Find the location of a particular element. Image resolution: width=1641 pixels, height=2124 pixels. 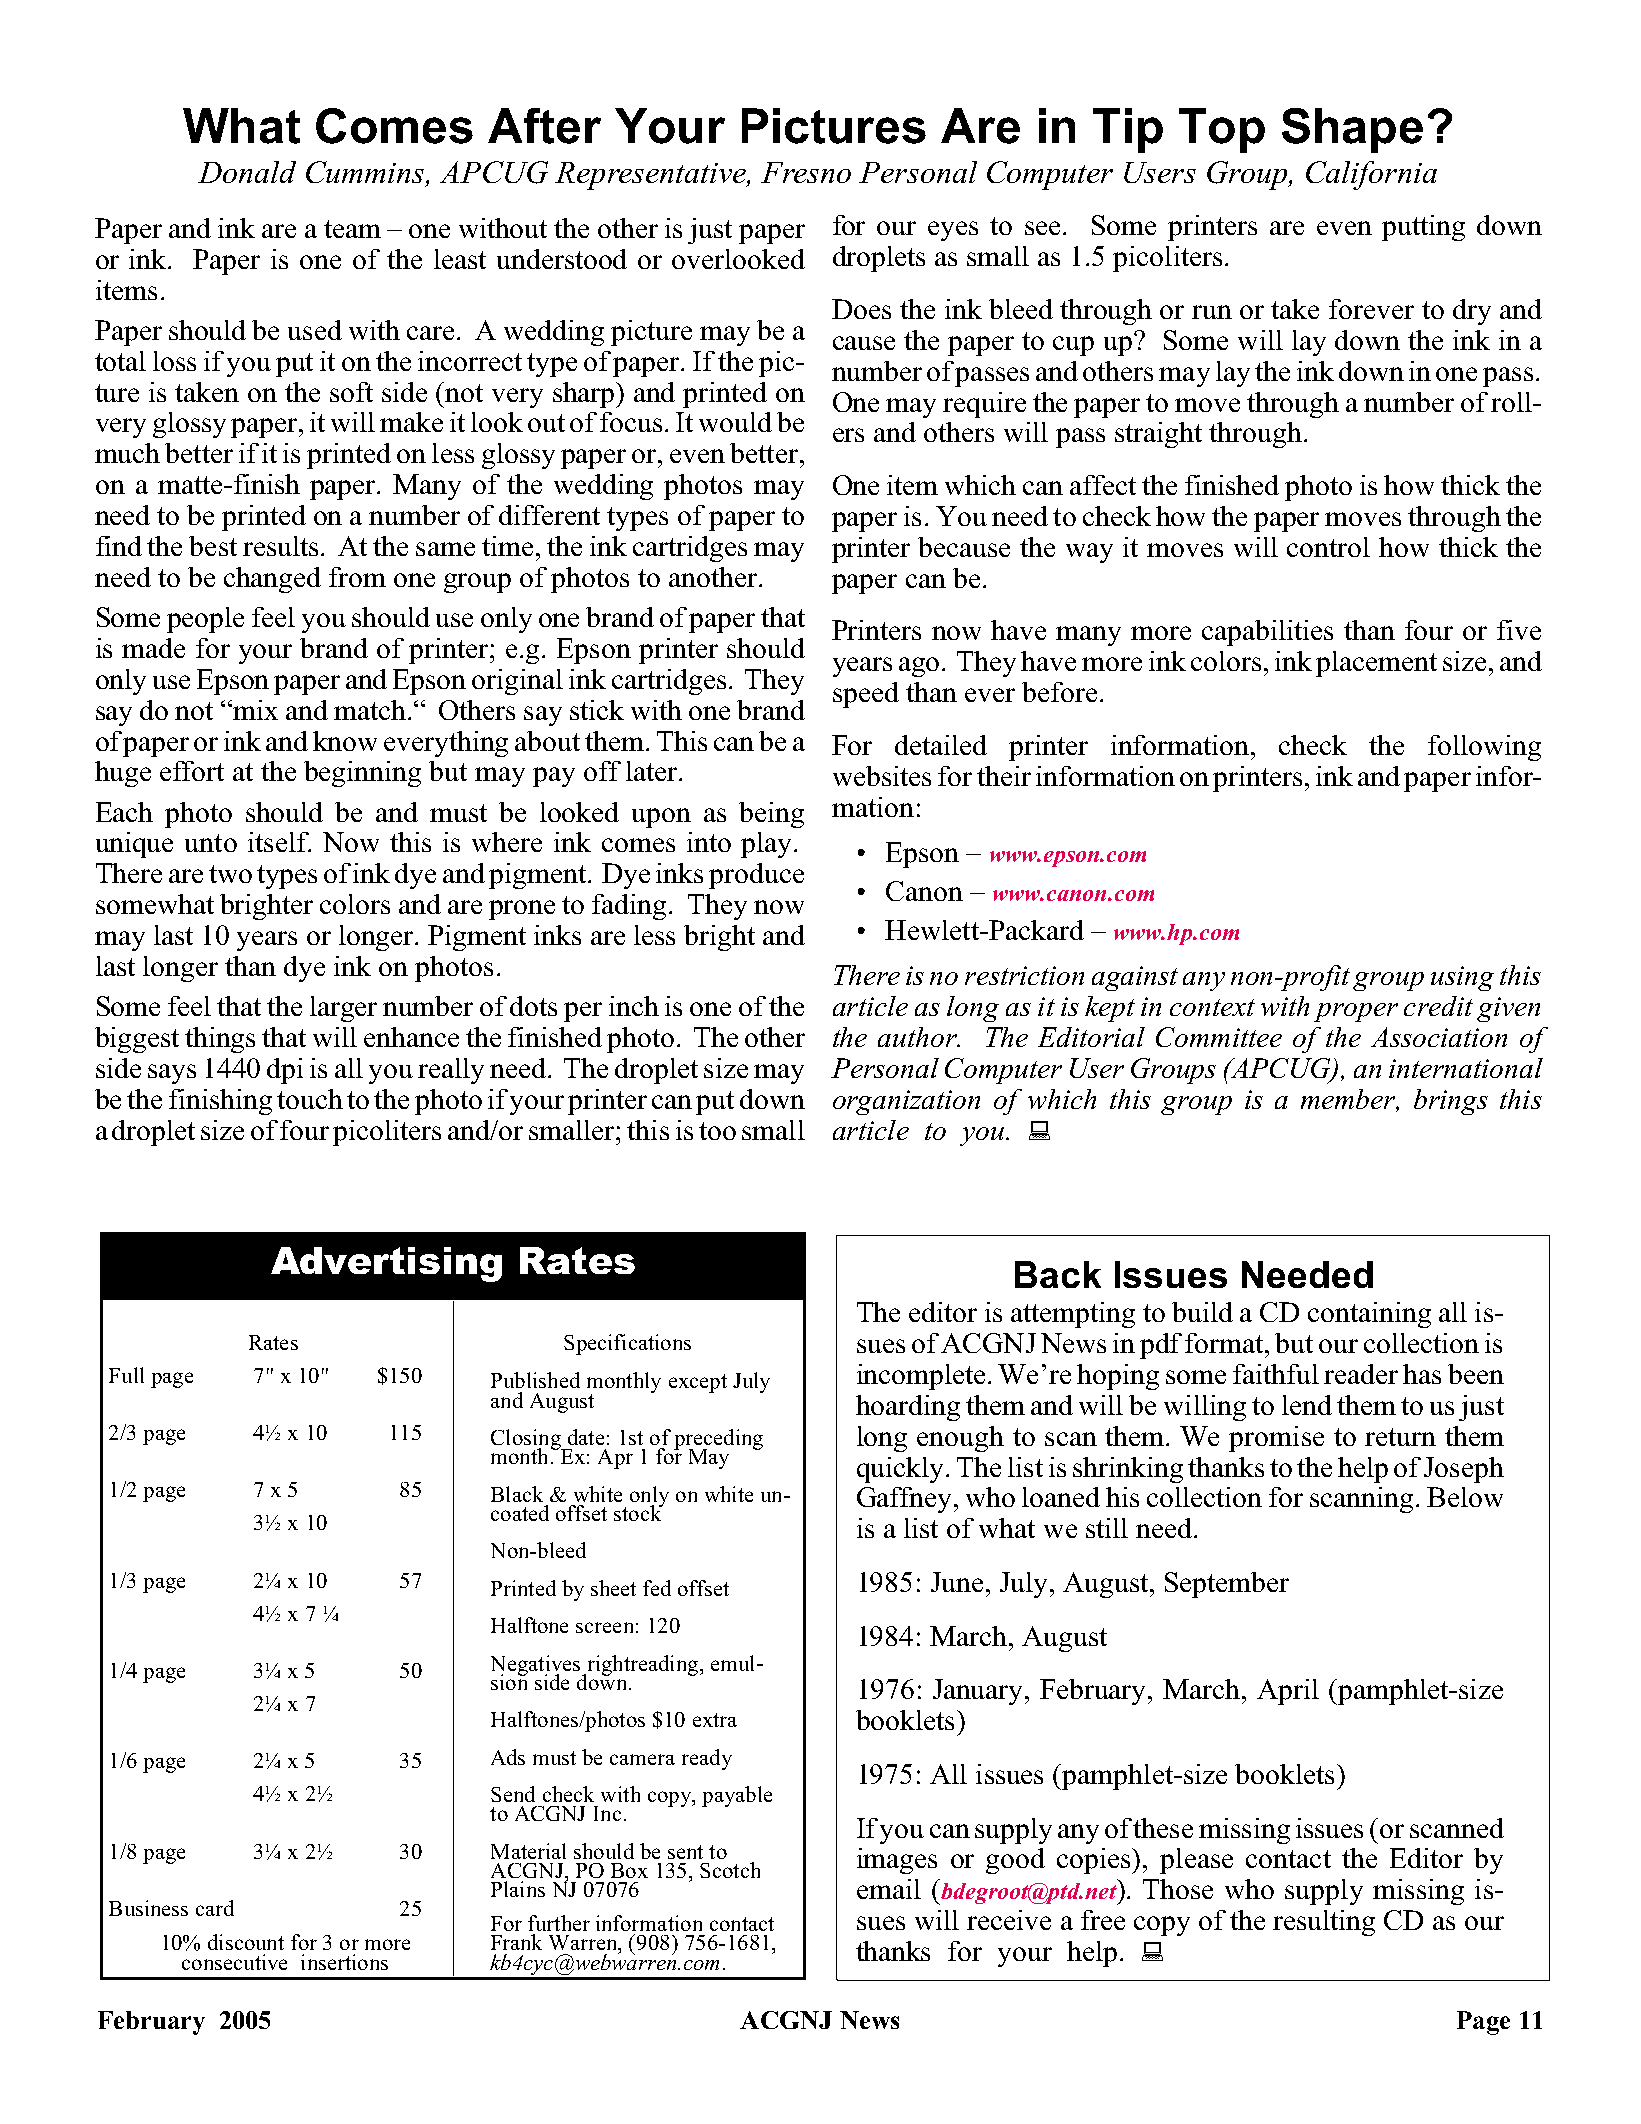

California is located at coordinates (1371, 175).
